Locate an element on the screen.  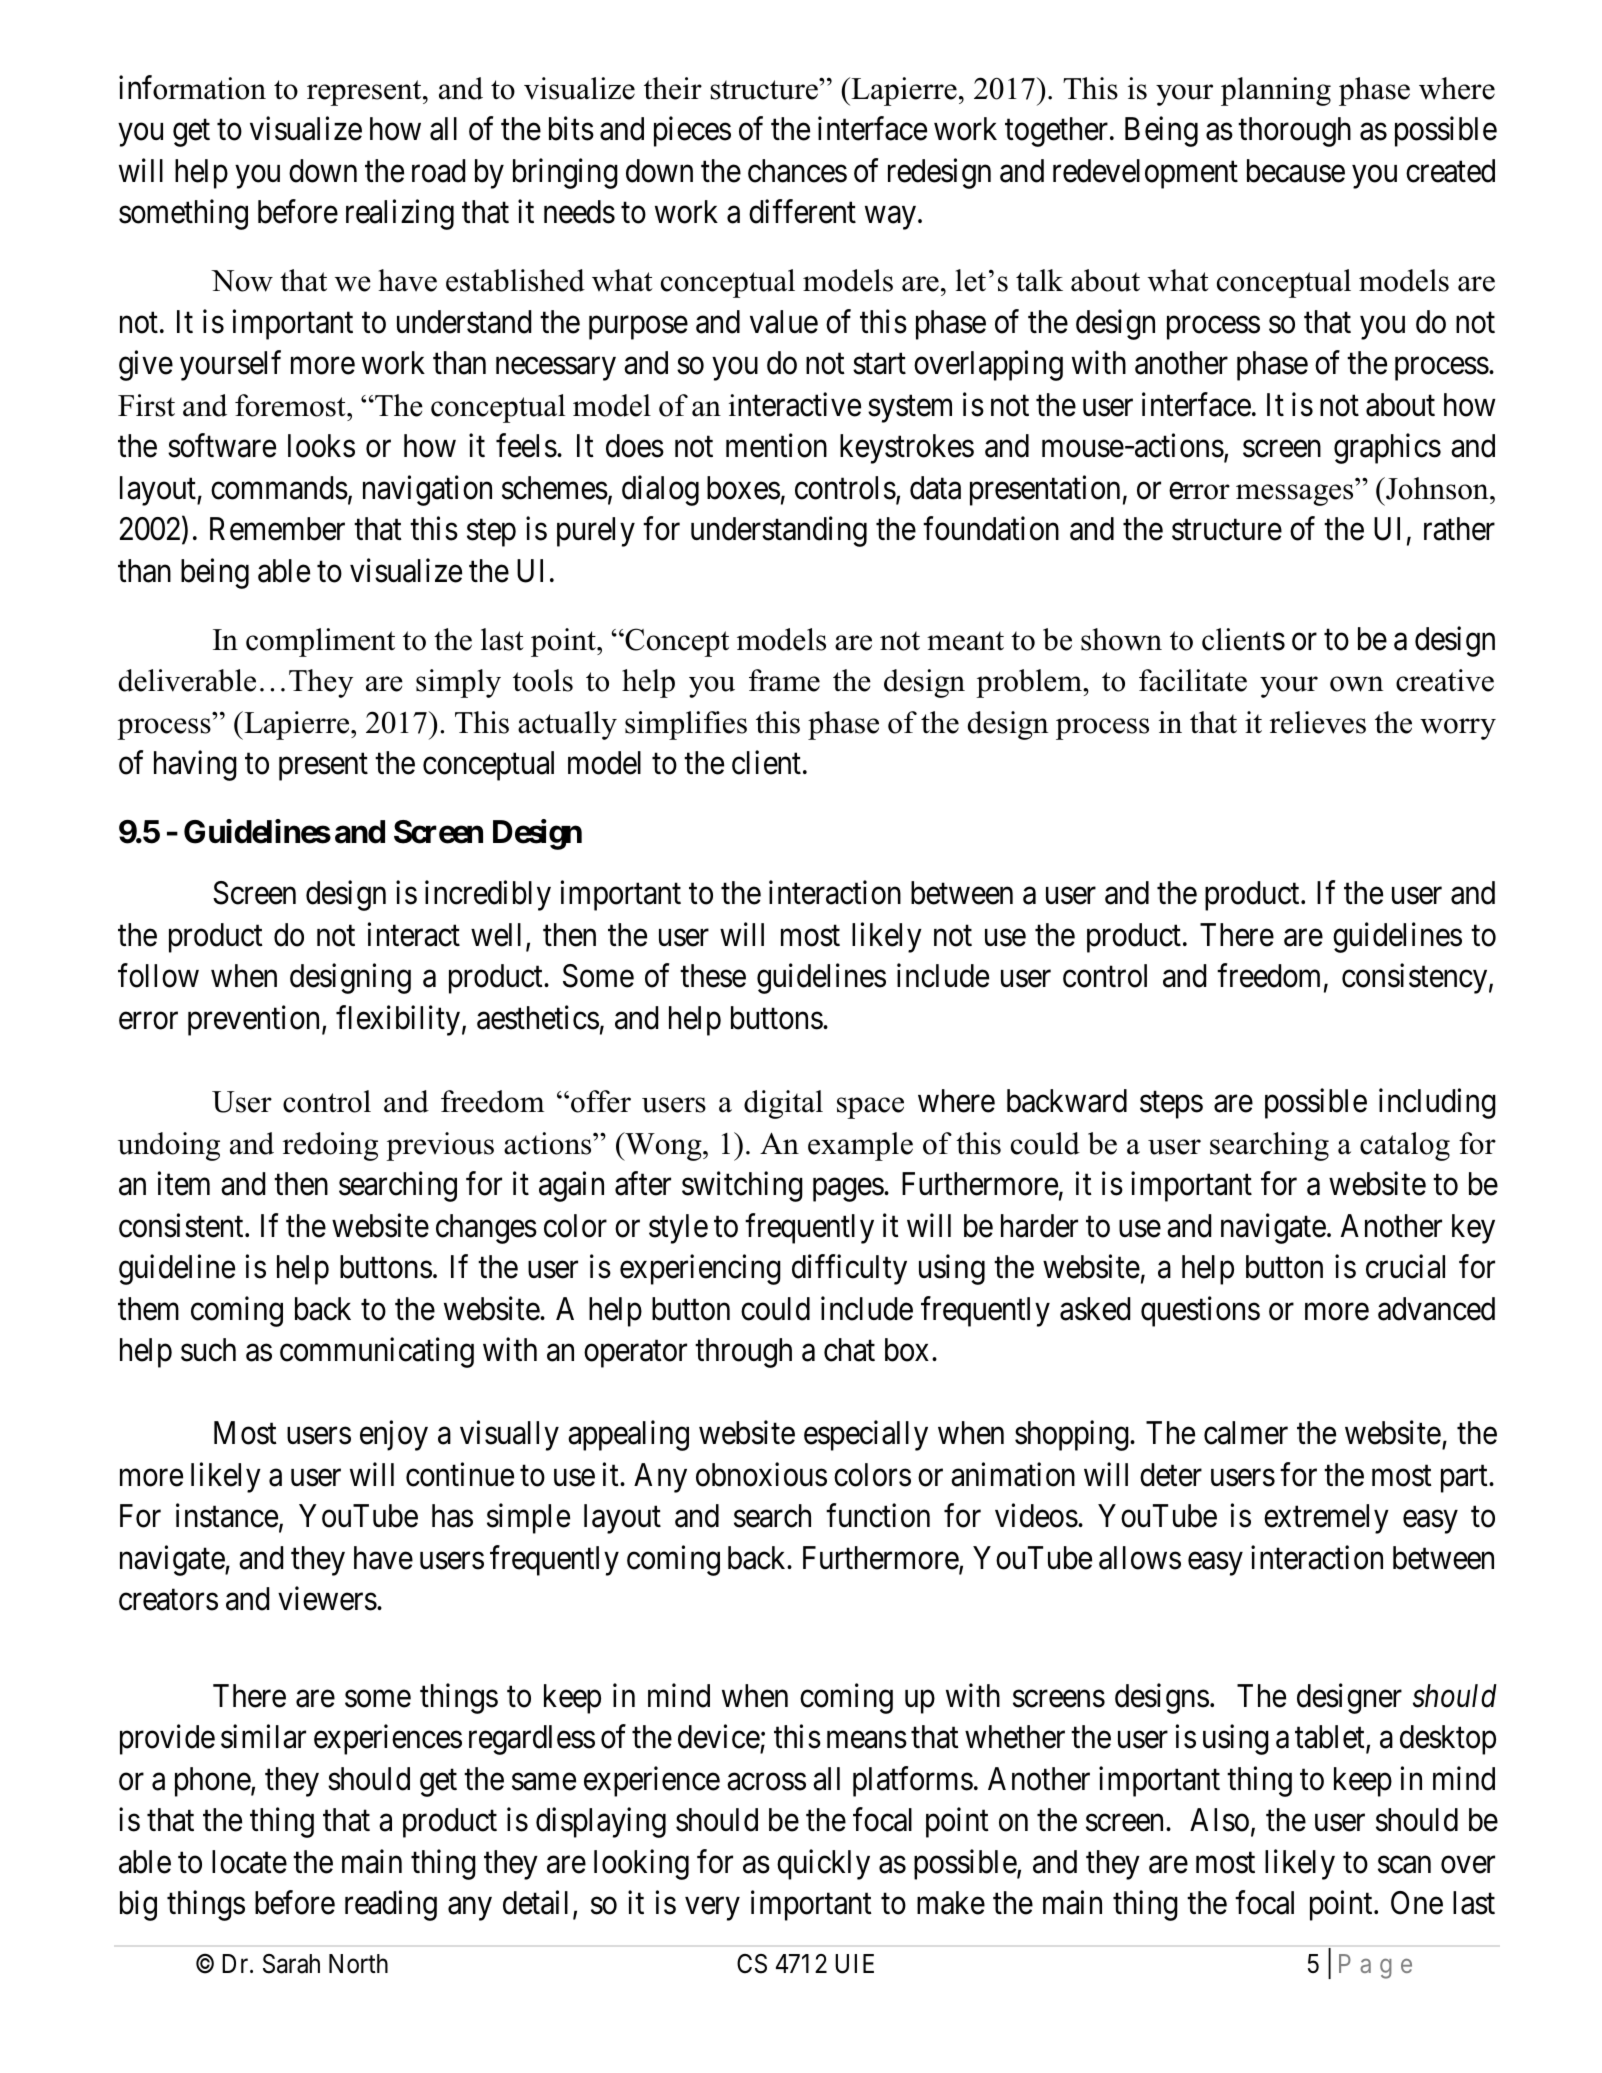
including is located at coordinates (1437, 1103).
